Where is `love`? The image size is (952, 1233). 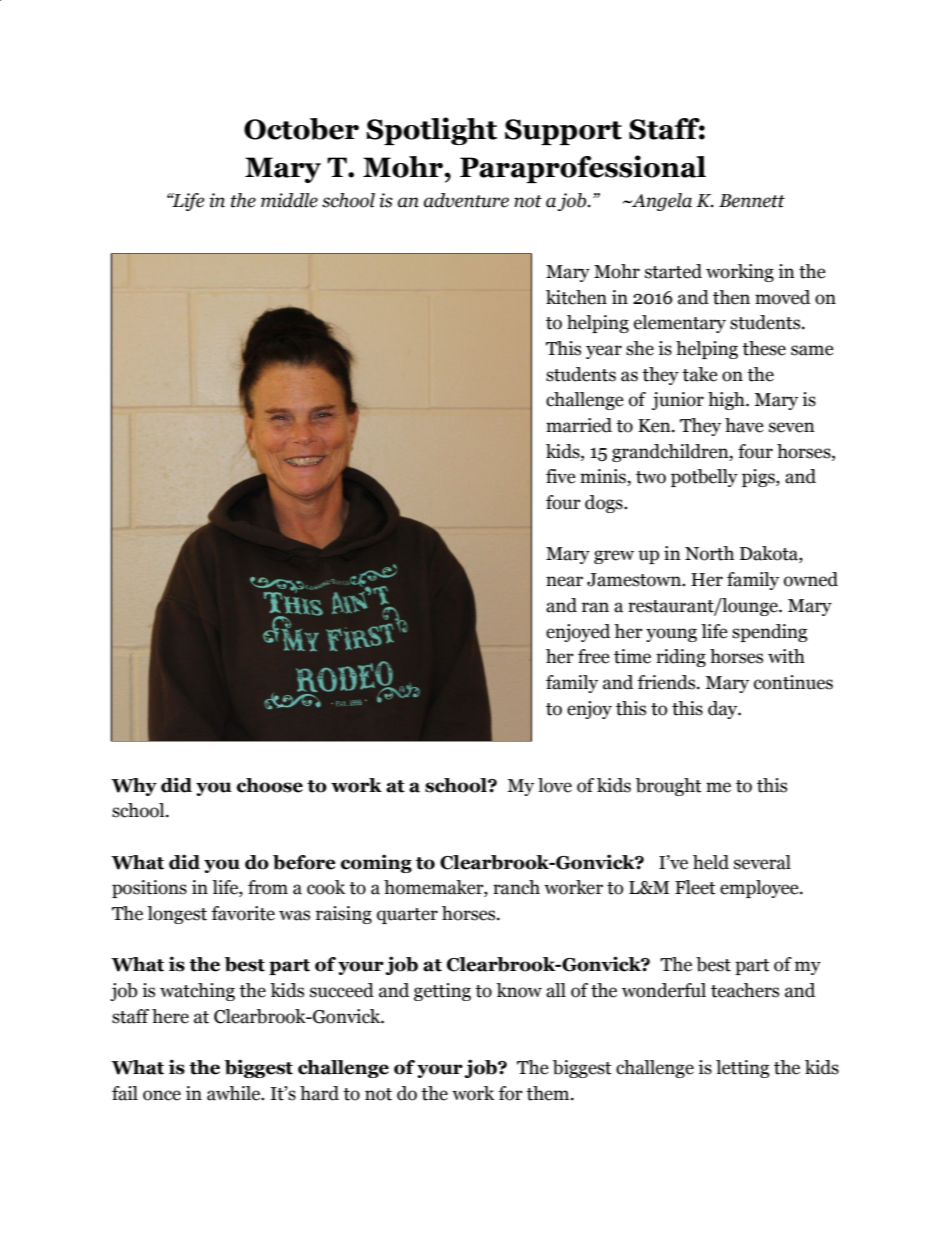 love is located at coordinates (555, 785).
